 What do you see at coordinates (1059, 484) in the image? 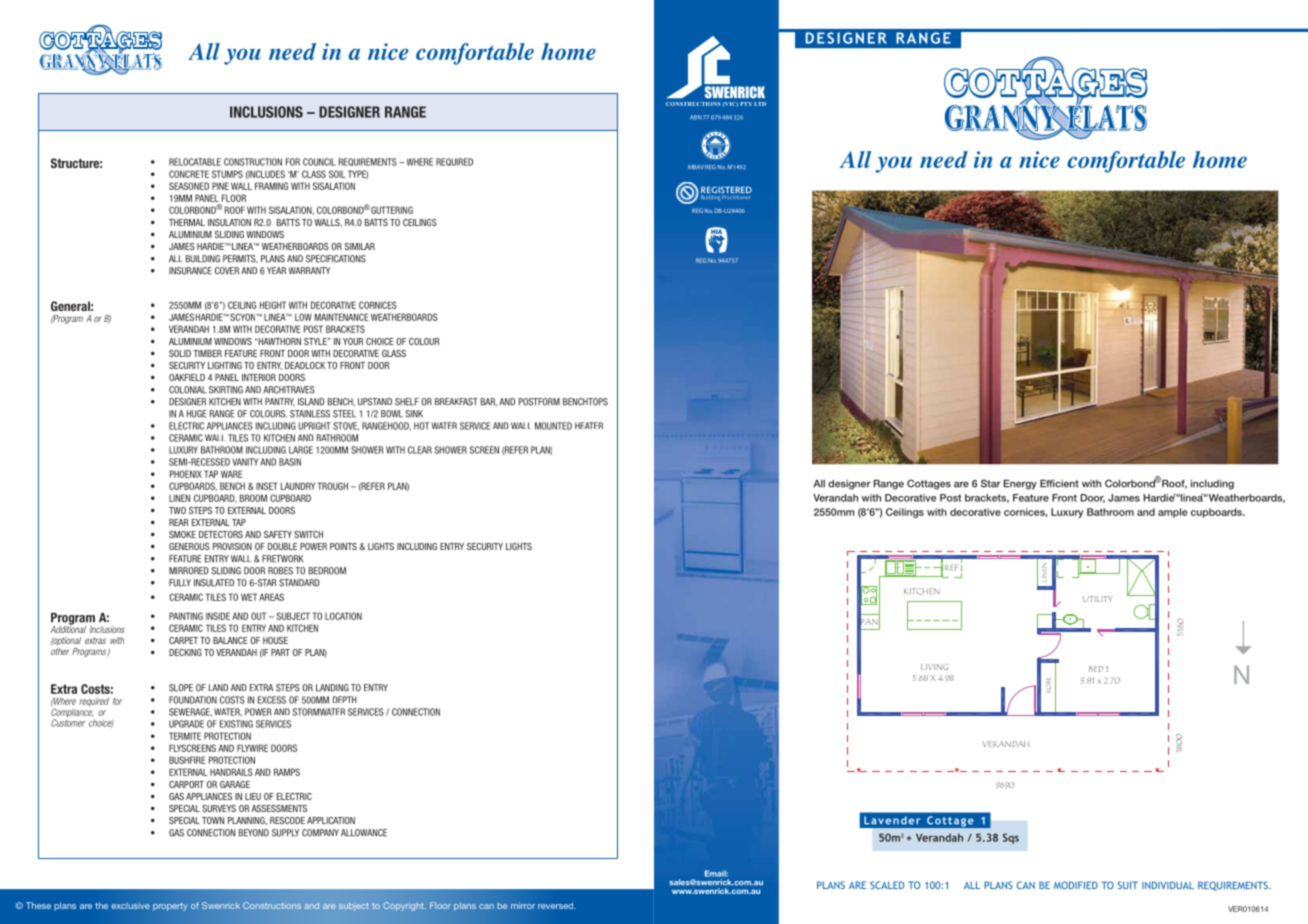
I see `Efficient` at bounding box center [1059, 484].
